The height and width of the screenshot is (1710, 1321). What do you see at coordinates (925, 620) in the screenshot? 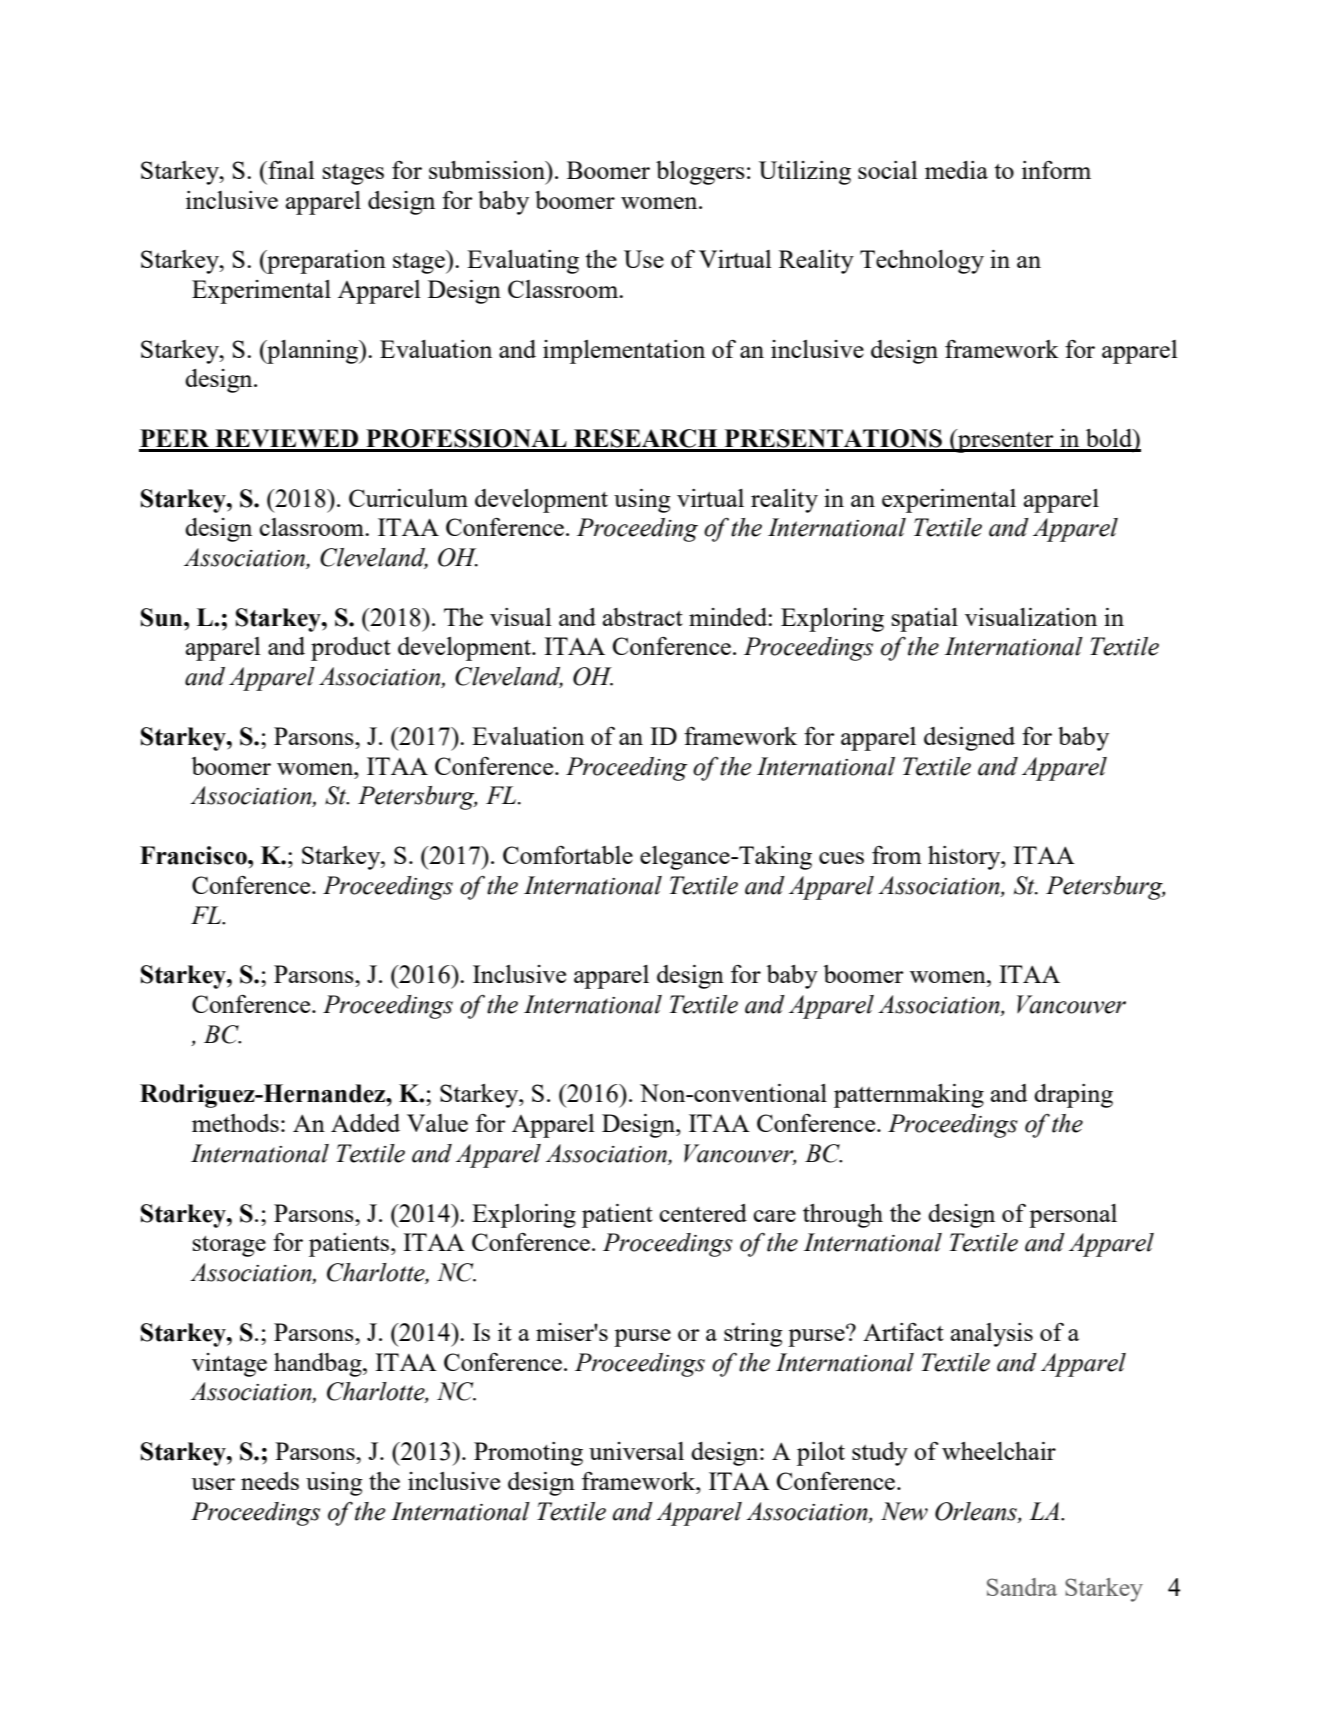
I see `spatial` at bounding box center [925, 620].
